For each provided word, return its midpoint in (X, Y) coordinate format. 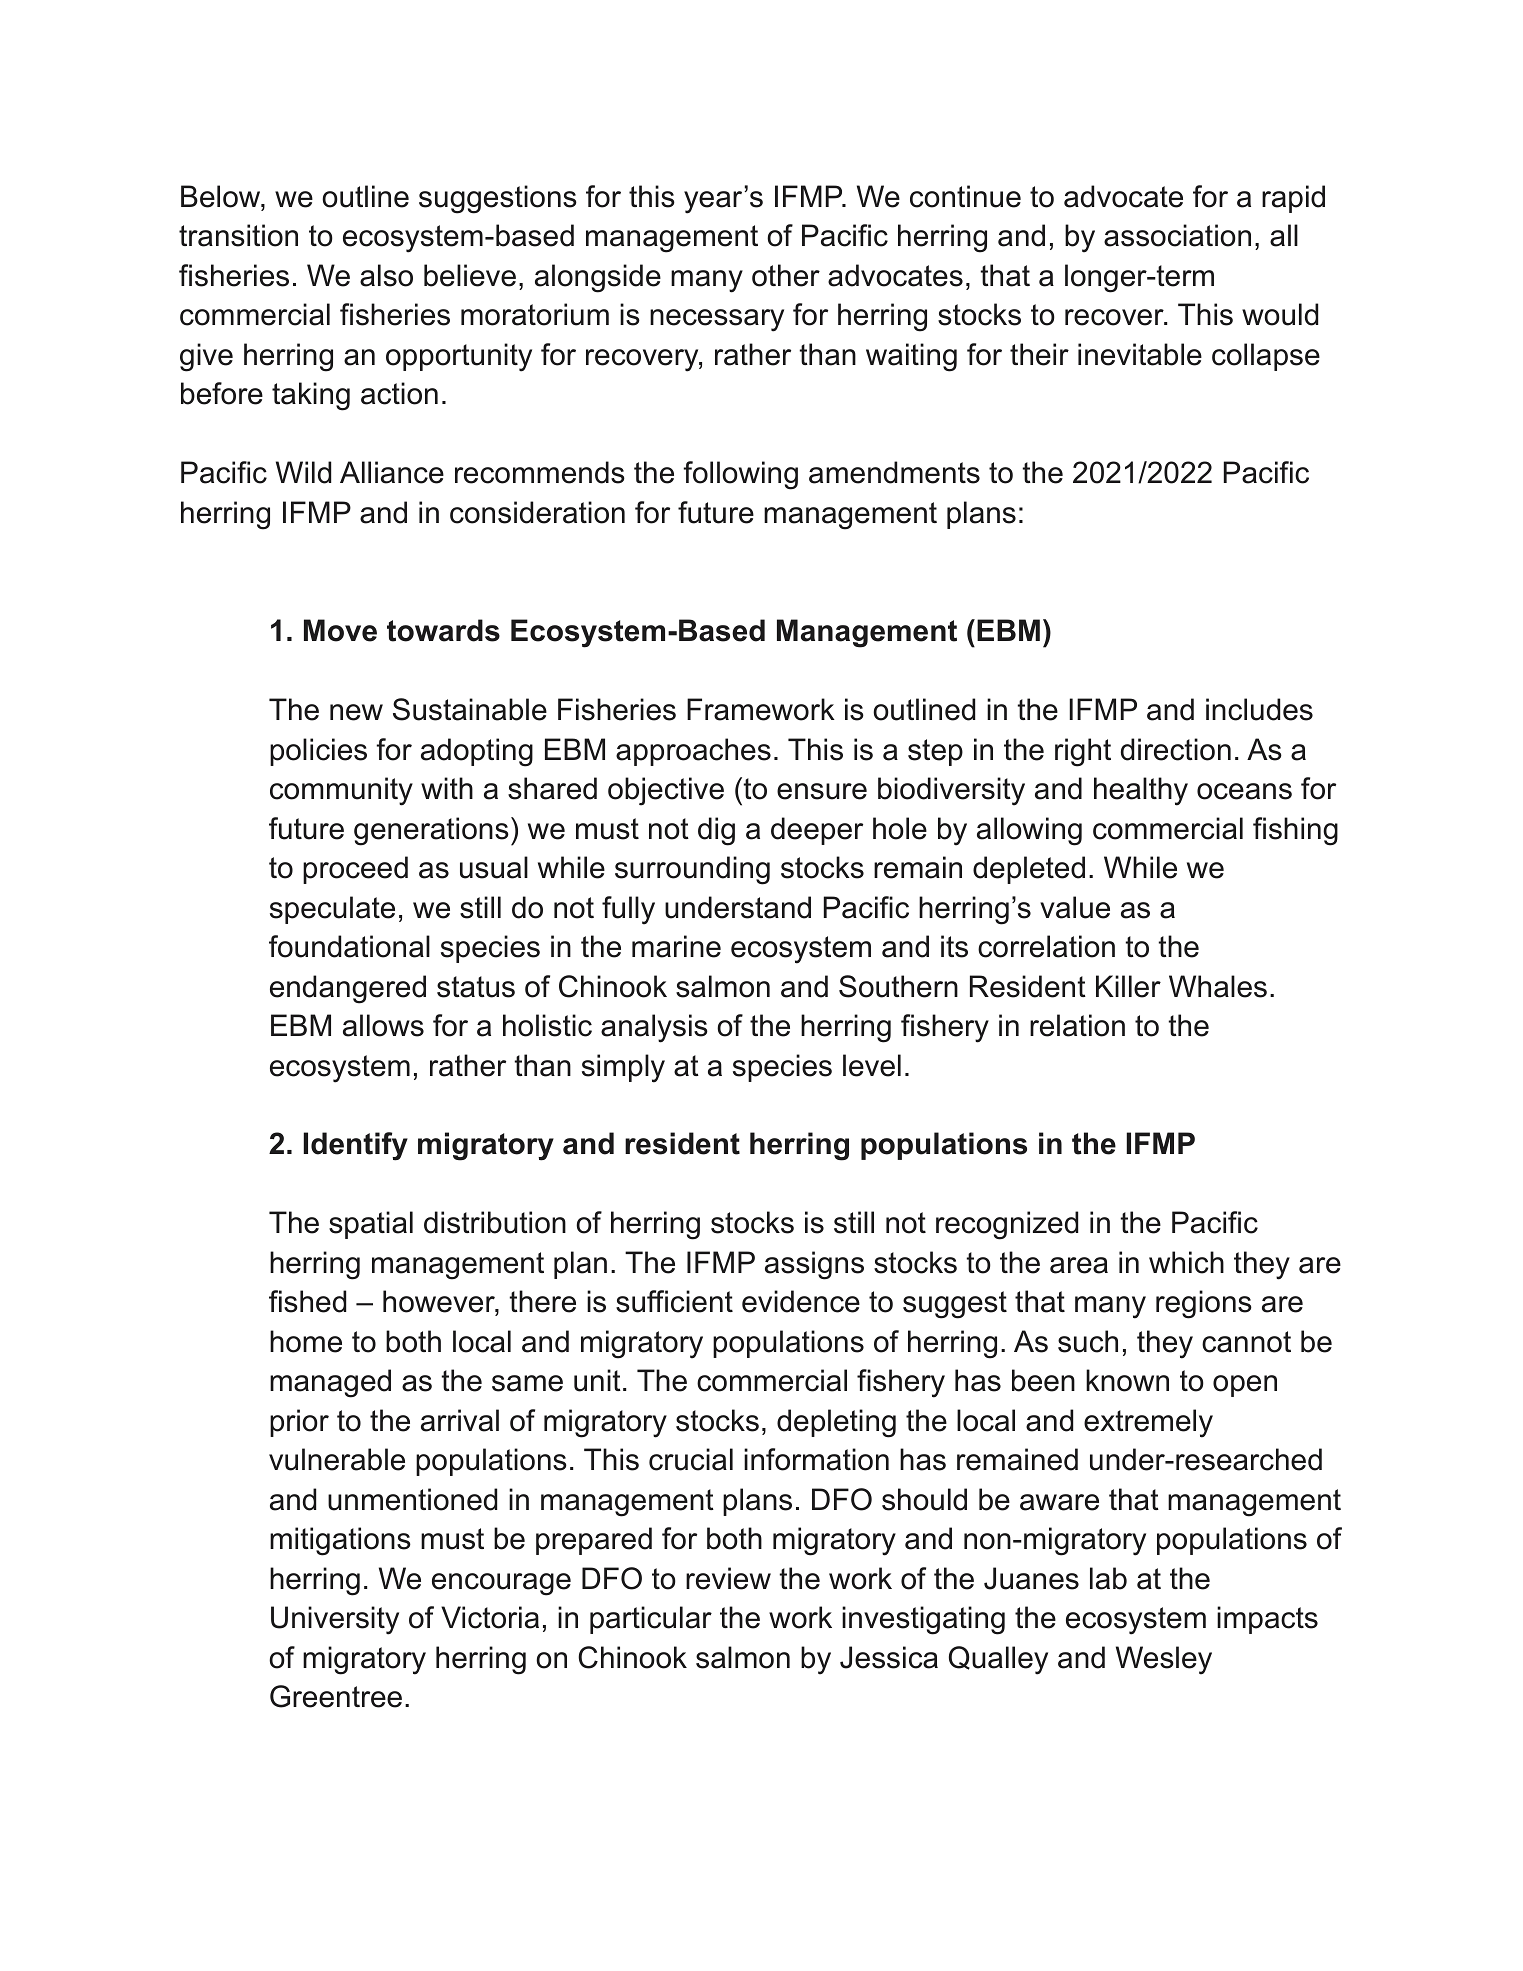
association (1177, 235)
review (728, 1578)
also (386, 275)
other (786, 275)
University (335, 1620)
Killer (1128, 986)
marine (676, 946)
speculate (332, 910)
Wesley (1164, 1660)
